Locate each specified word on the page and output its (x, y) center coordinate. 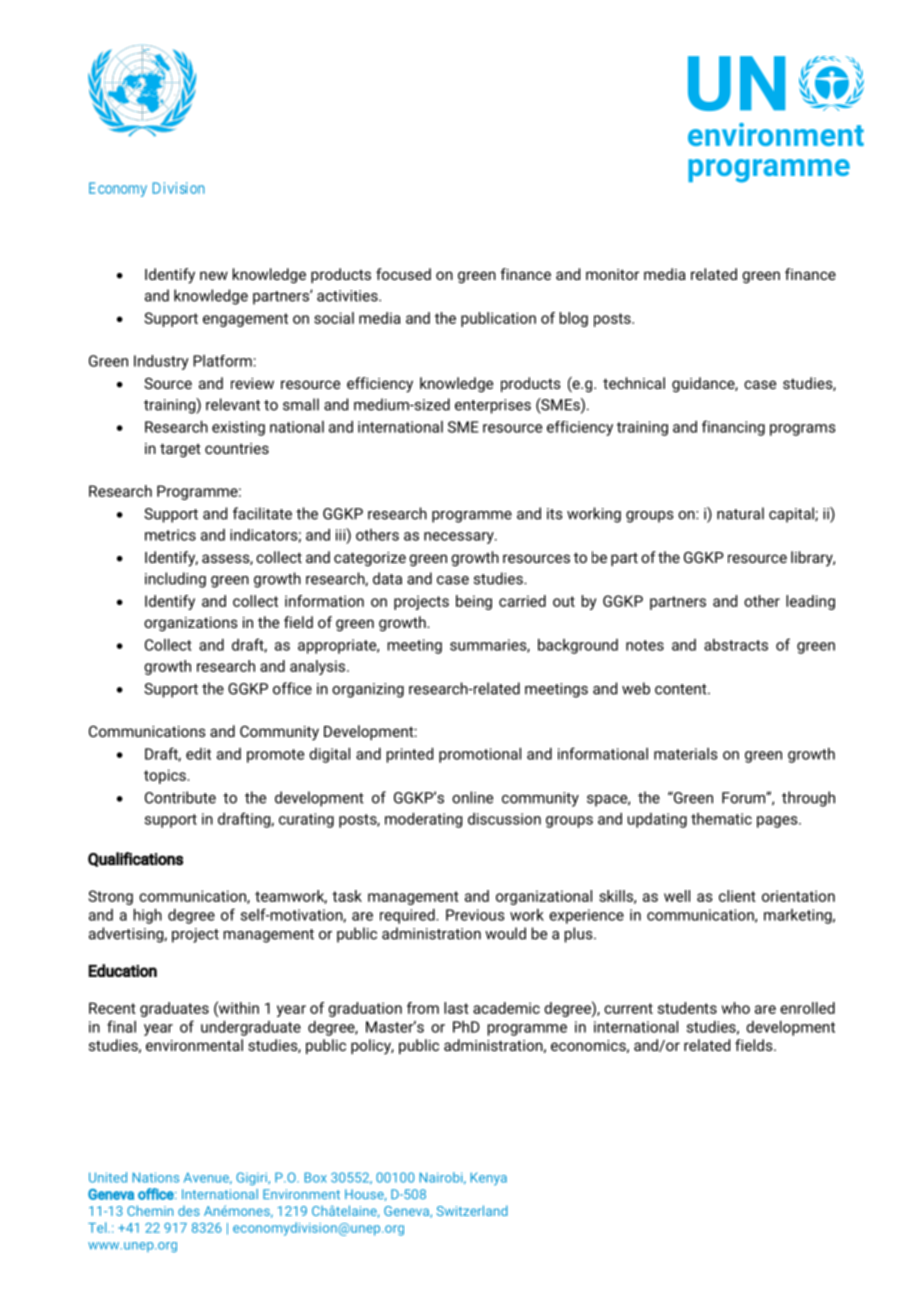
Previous (475, 915)
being (474, 602)
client (737, 896)
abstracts (736, 645)
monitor (612, 274)
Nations (156, 1177)
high (148, 916)
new (214, 275)
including (175, 580)
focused (403, 274)
